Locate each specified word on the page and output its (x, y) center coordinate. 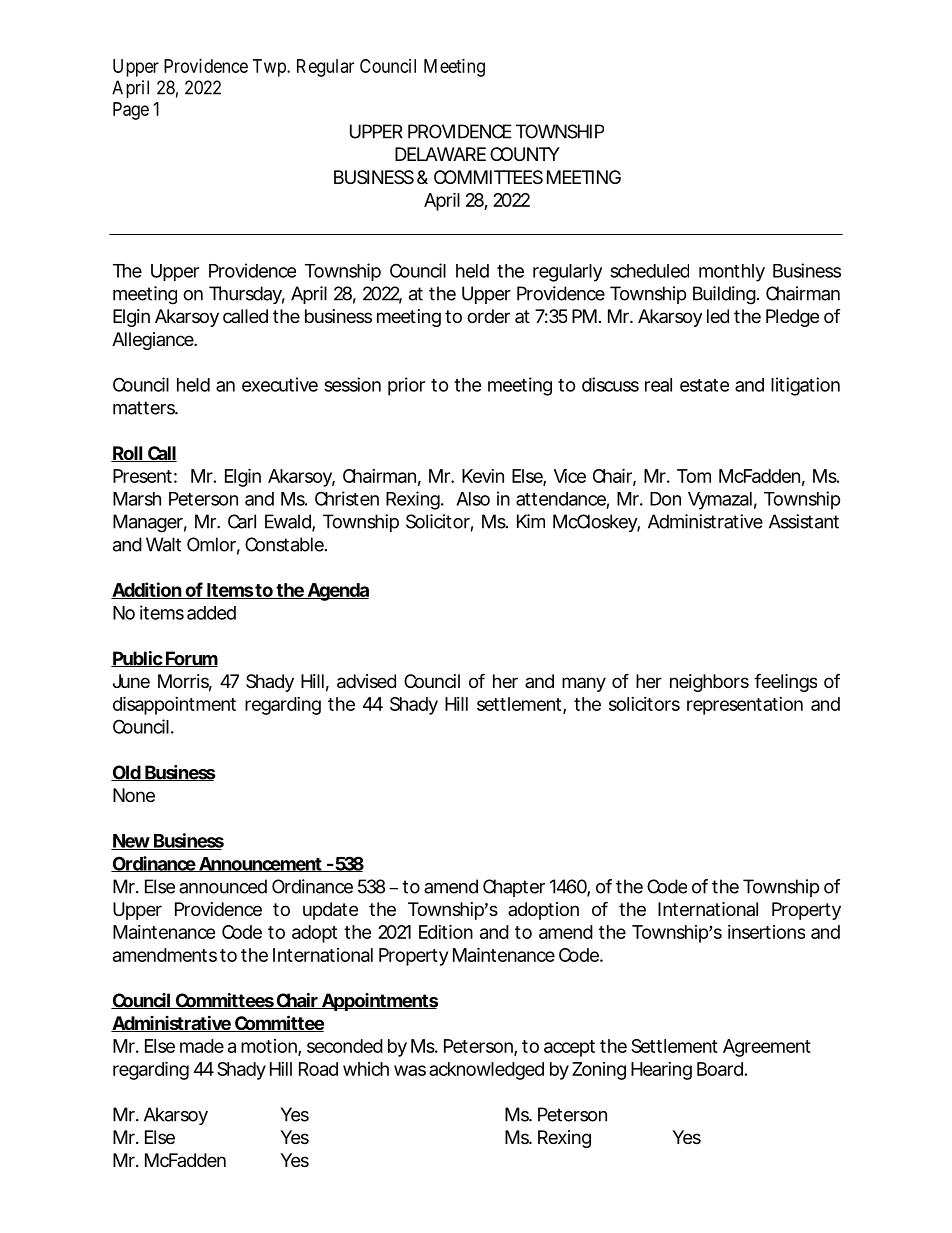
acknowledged (486, 1071)
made (202, 1046)
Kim (531, 521)
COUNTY (525, 154)
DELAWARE (440, 154)
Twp (270, 68)
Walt (163, 544)
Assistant (804, 521)
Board (720, 1069)
